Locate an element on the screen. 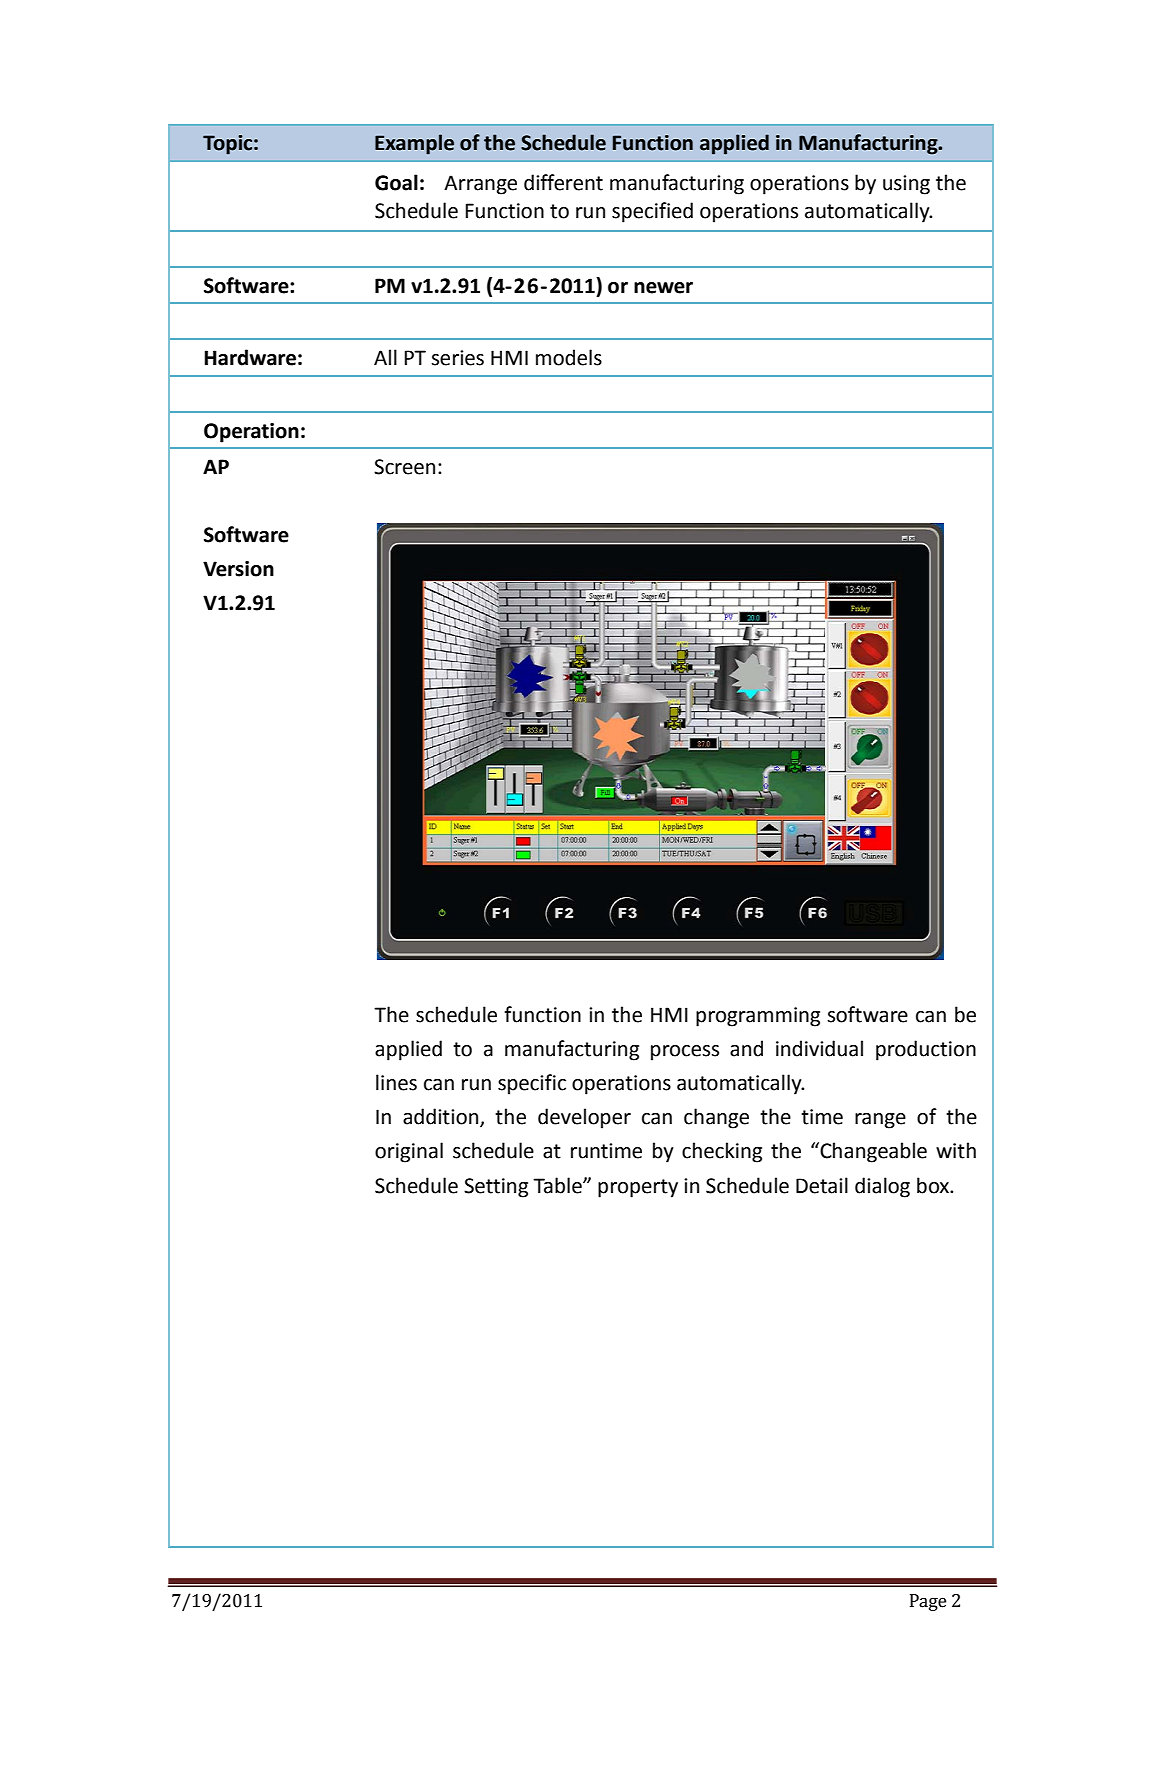  individual is located at coordinates (819, 1048).
